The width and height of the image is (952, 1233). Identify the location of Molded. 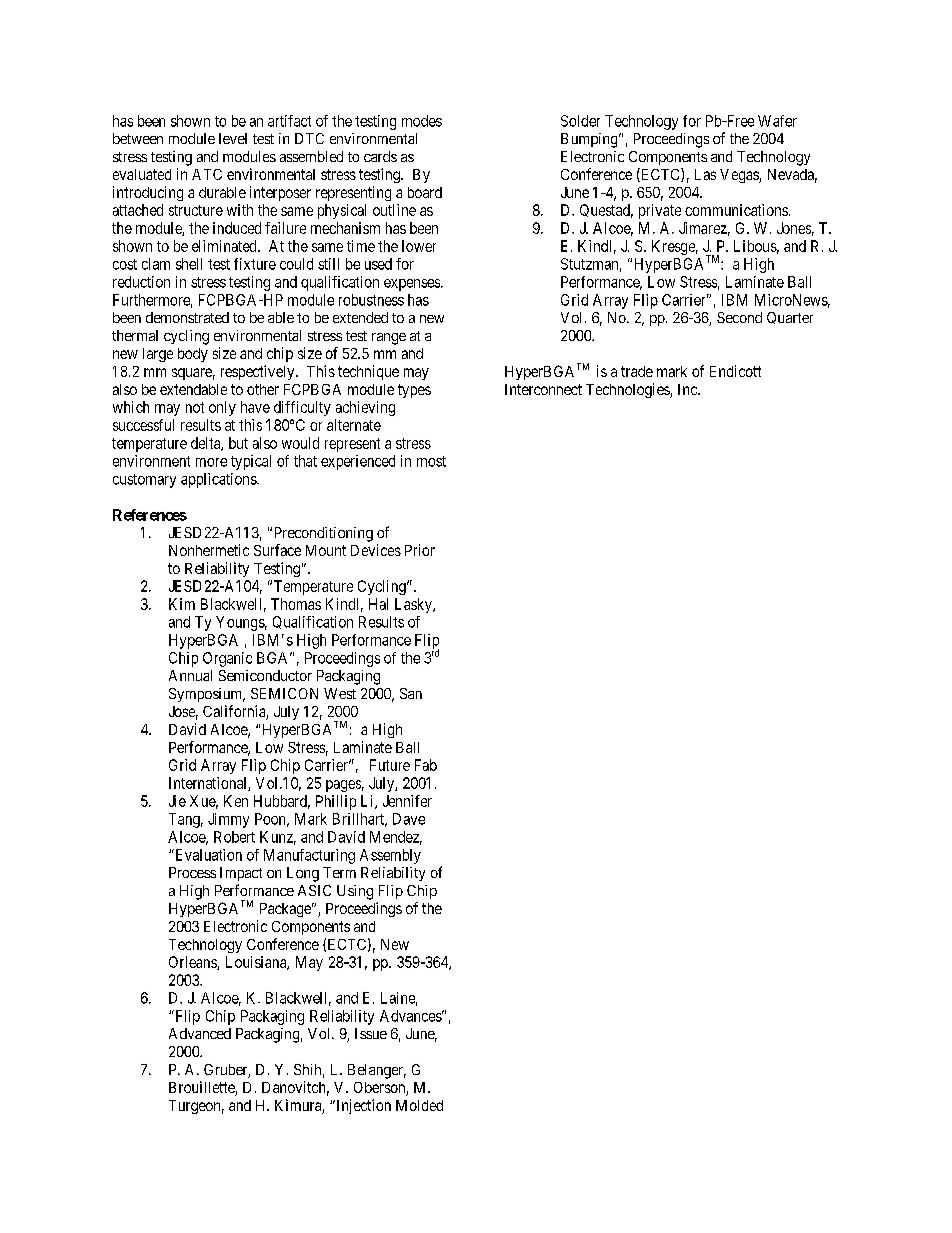
(419, 1105).
